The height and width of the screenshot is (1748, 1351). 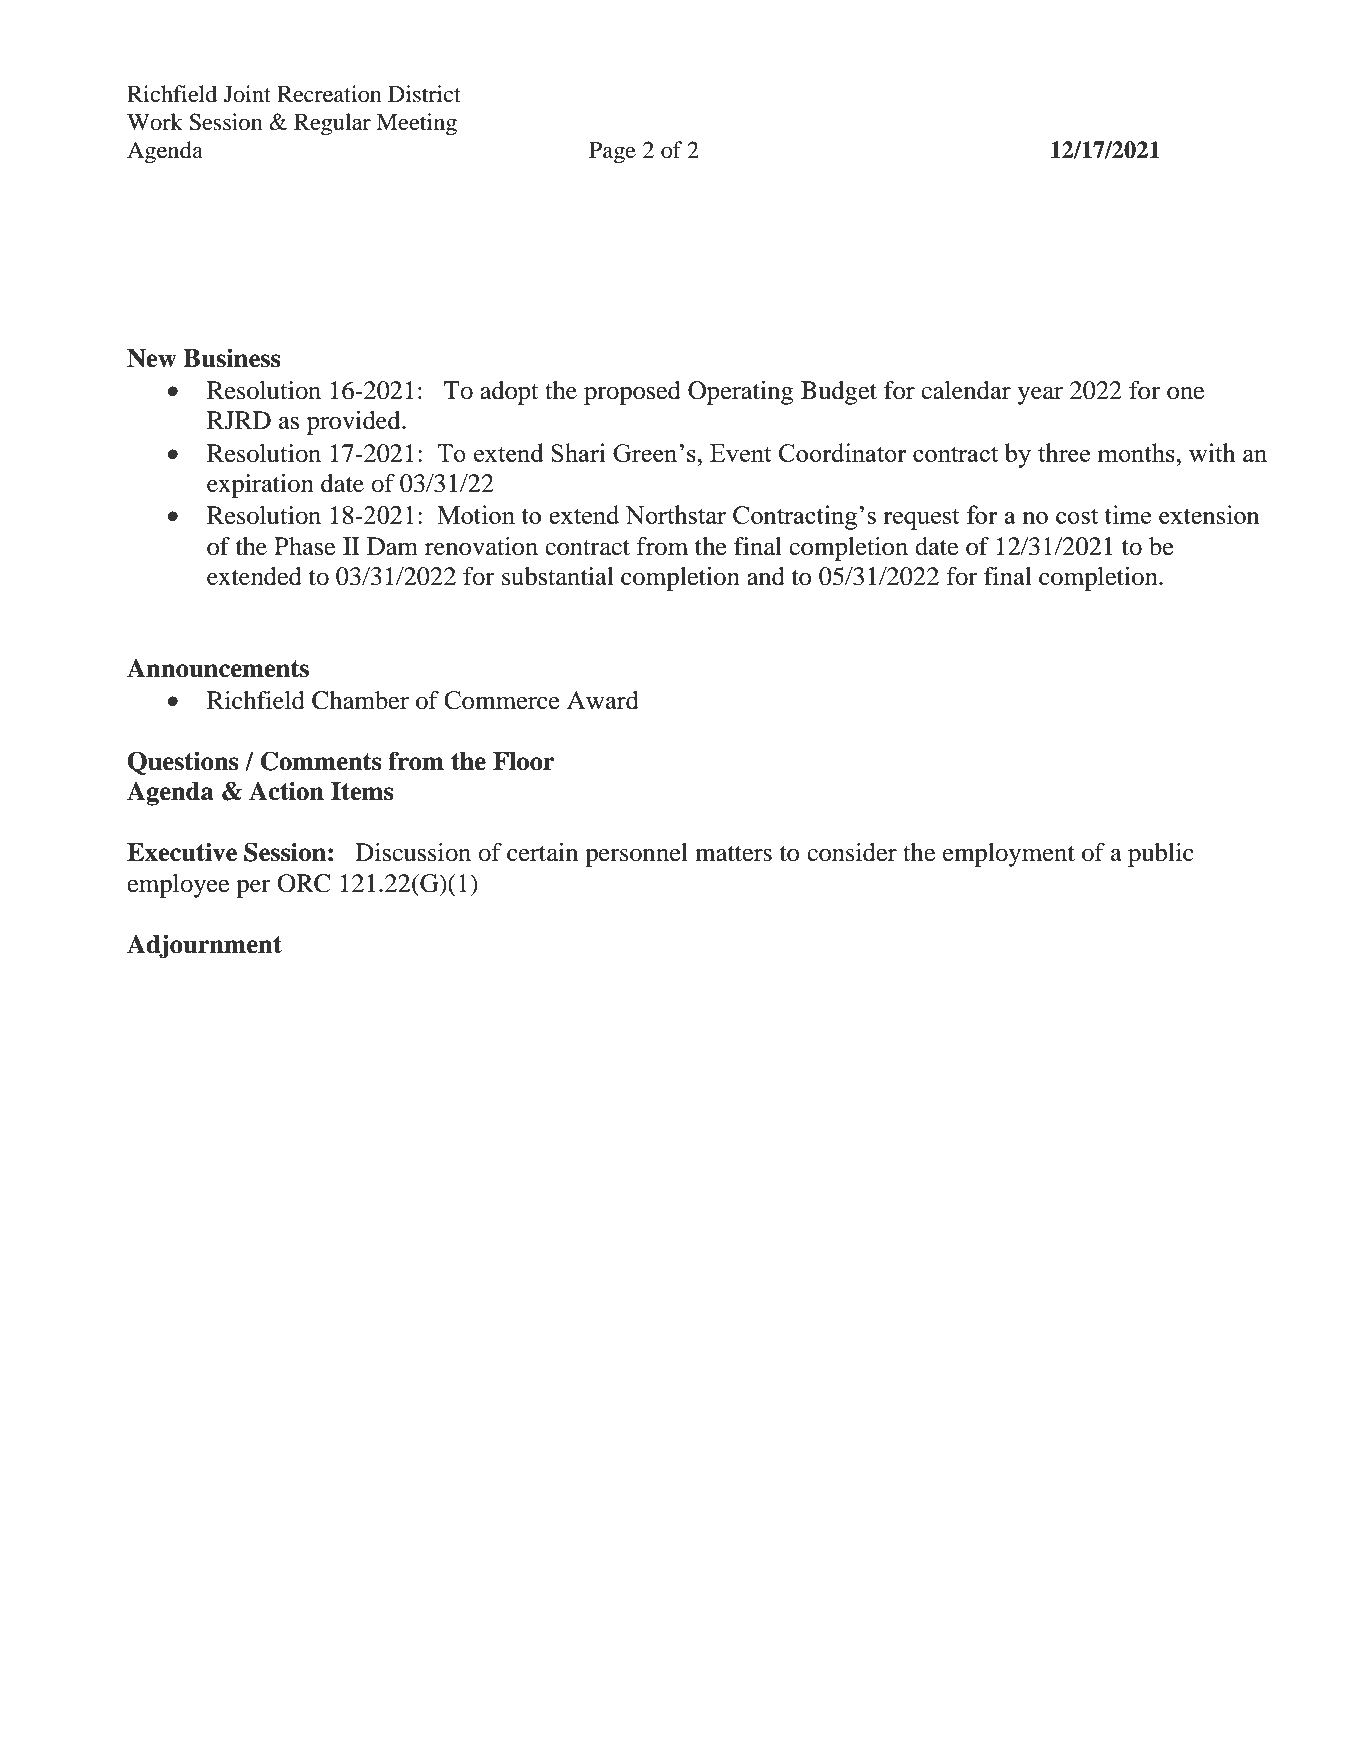 I want to click on personnel, so click(x=636, y=855).
